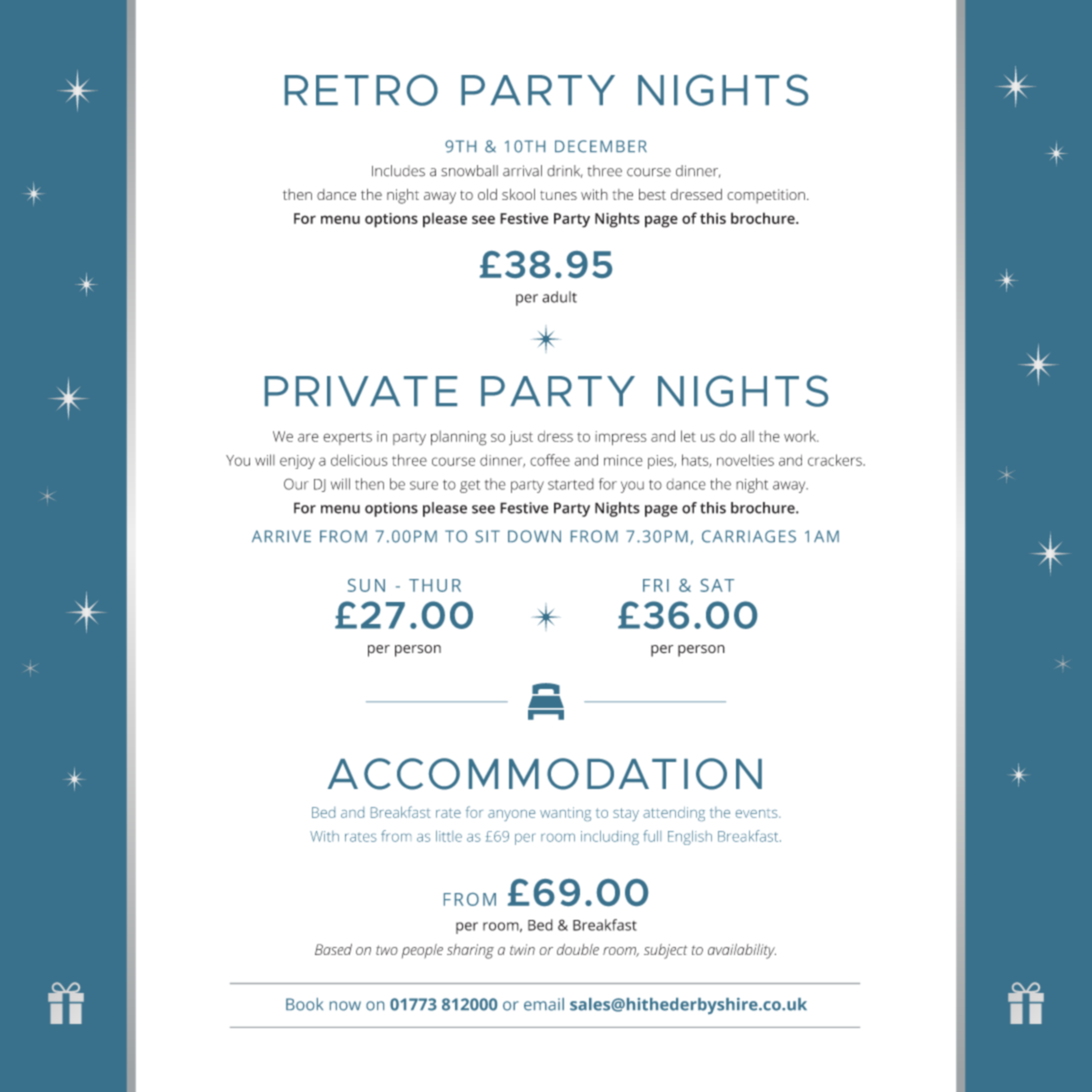  I want to click on ACCOMMODATION, so click(545, 774).
